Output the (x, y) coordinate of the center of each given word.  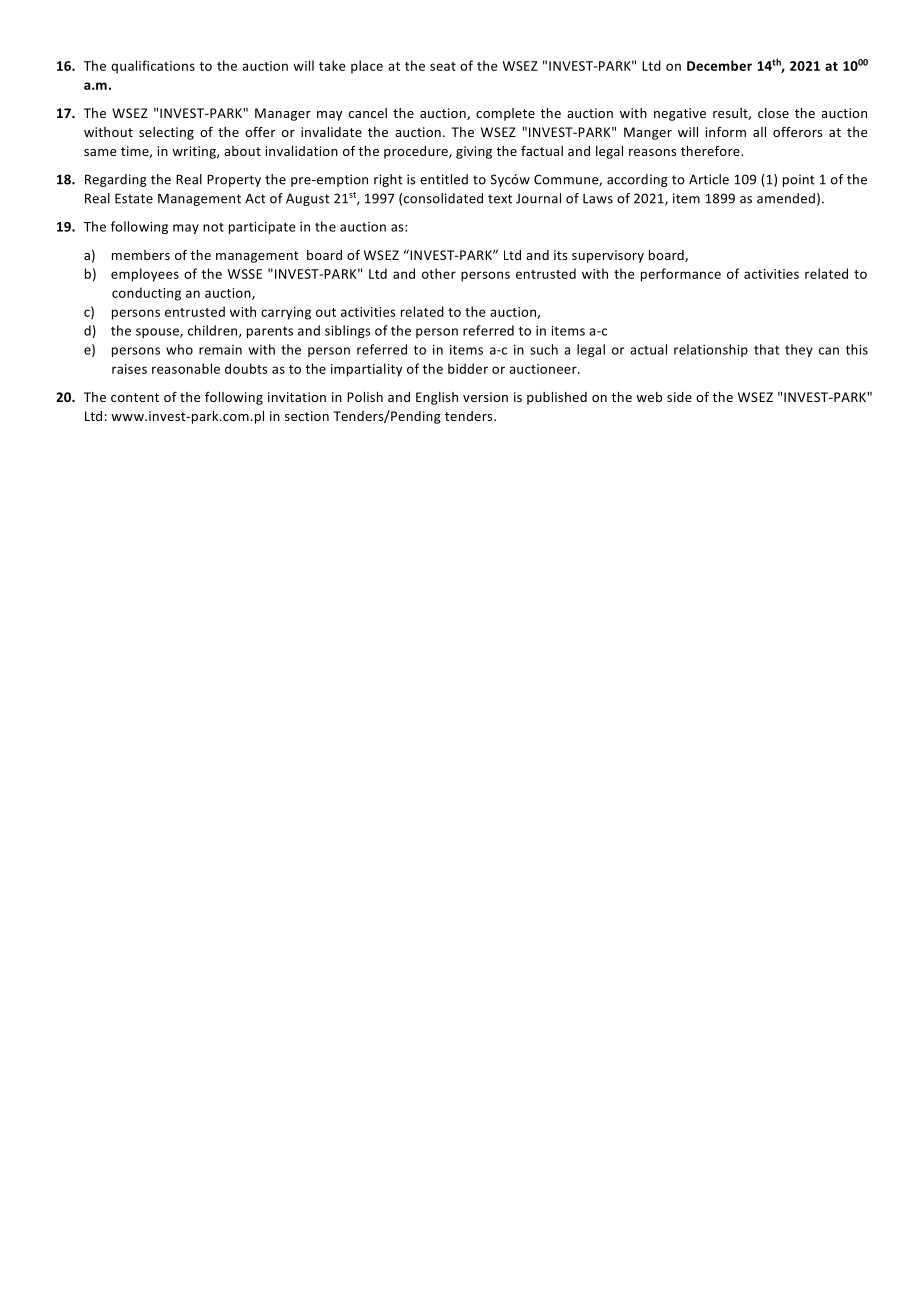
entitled (444, 179)
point (799, 180)
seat (443, 66)
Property (234, 180)
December (719, 65)
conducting (146, 294)
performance (681, 275)
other (439, 273)
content (135, 397)
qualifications (153, 67)
